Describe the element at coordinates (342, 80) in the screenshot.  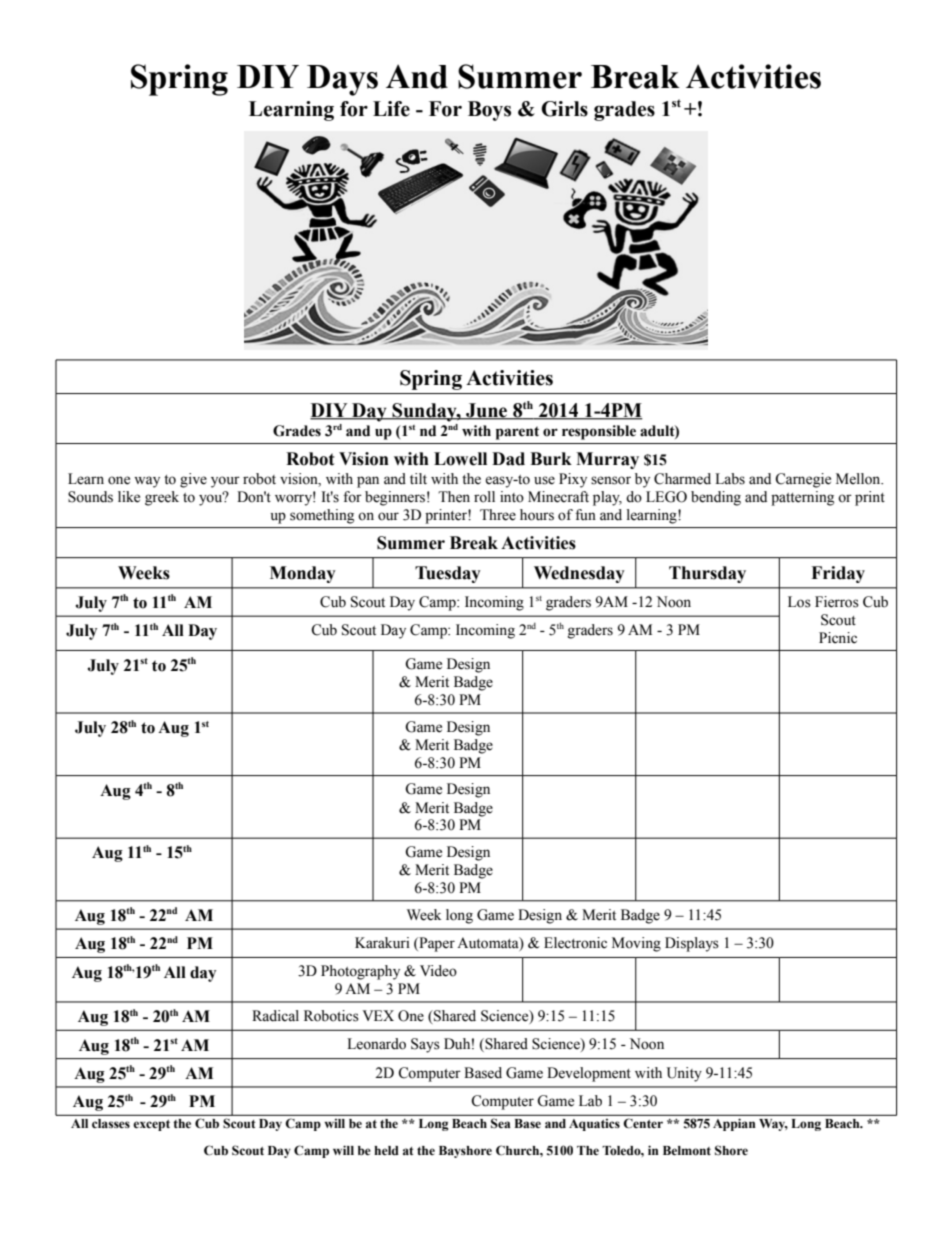
I see `Days` at that location.
